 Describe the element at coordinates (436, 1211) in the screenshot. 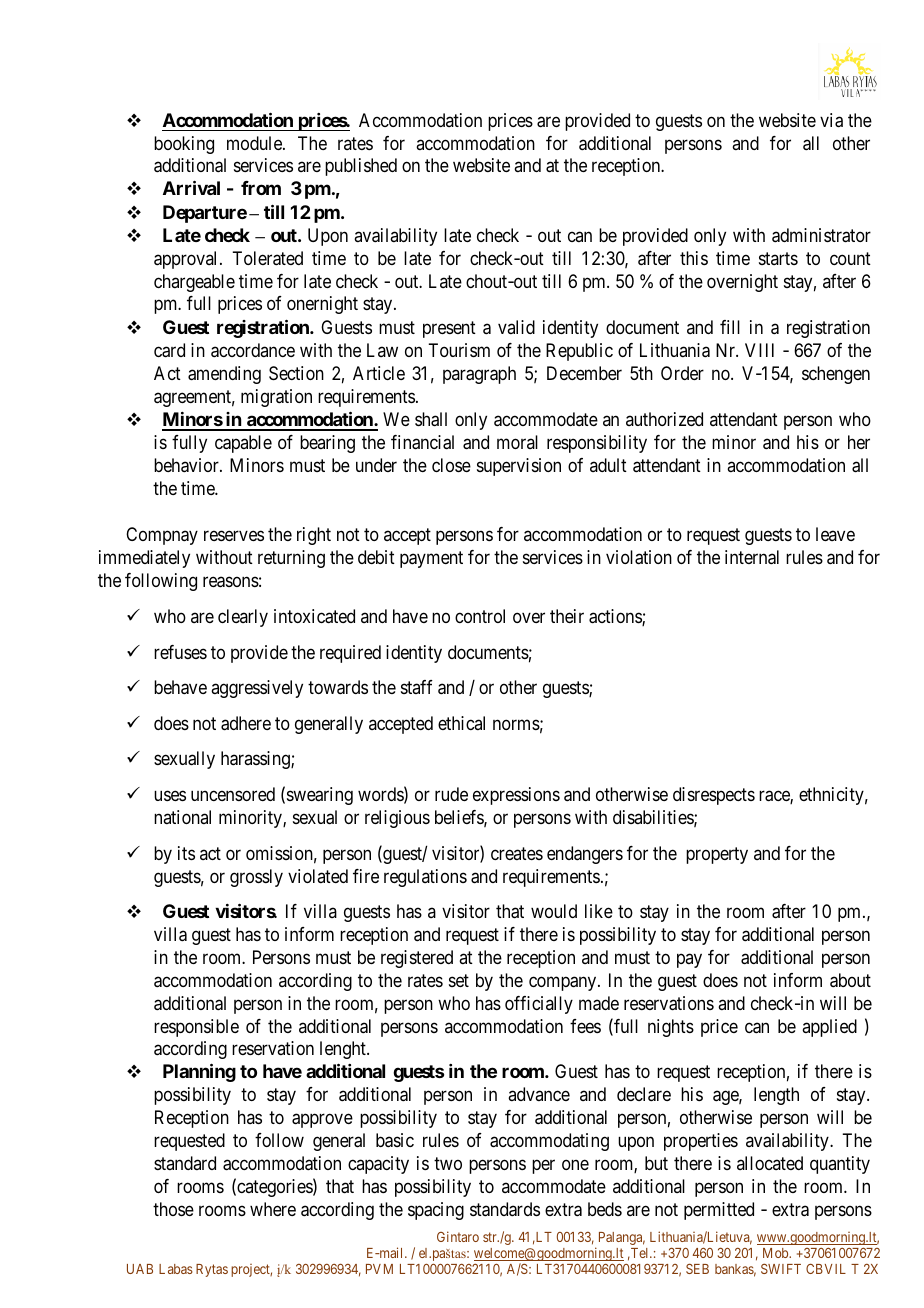

I see `spacing` at that location.
